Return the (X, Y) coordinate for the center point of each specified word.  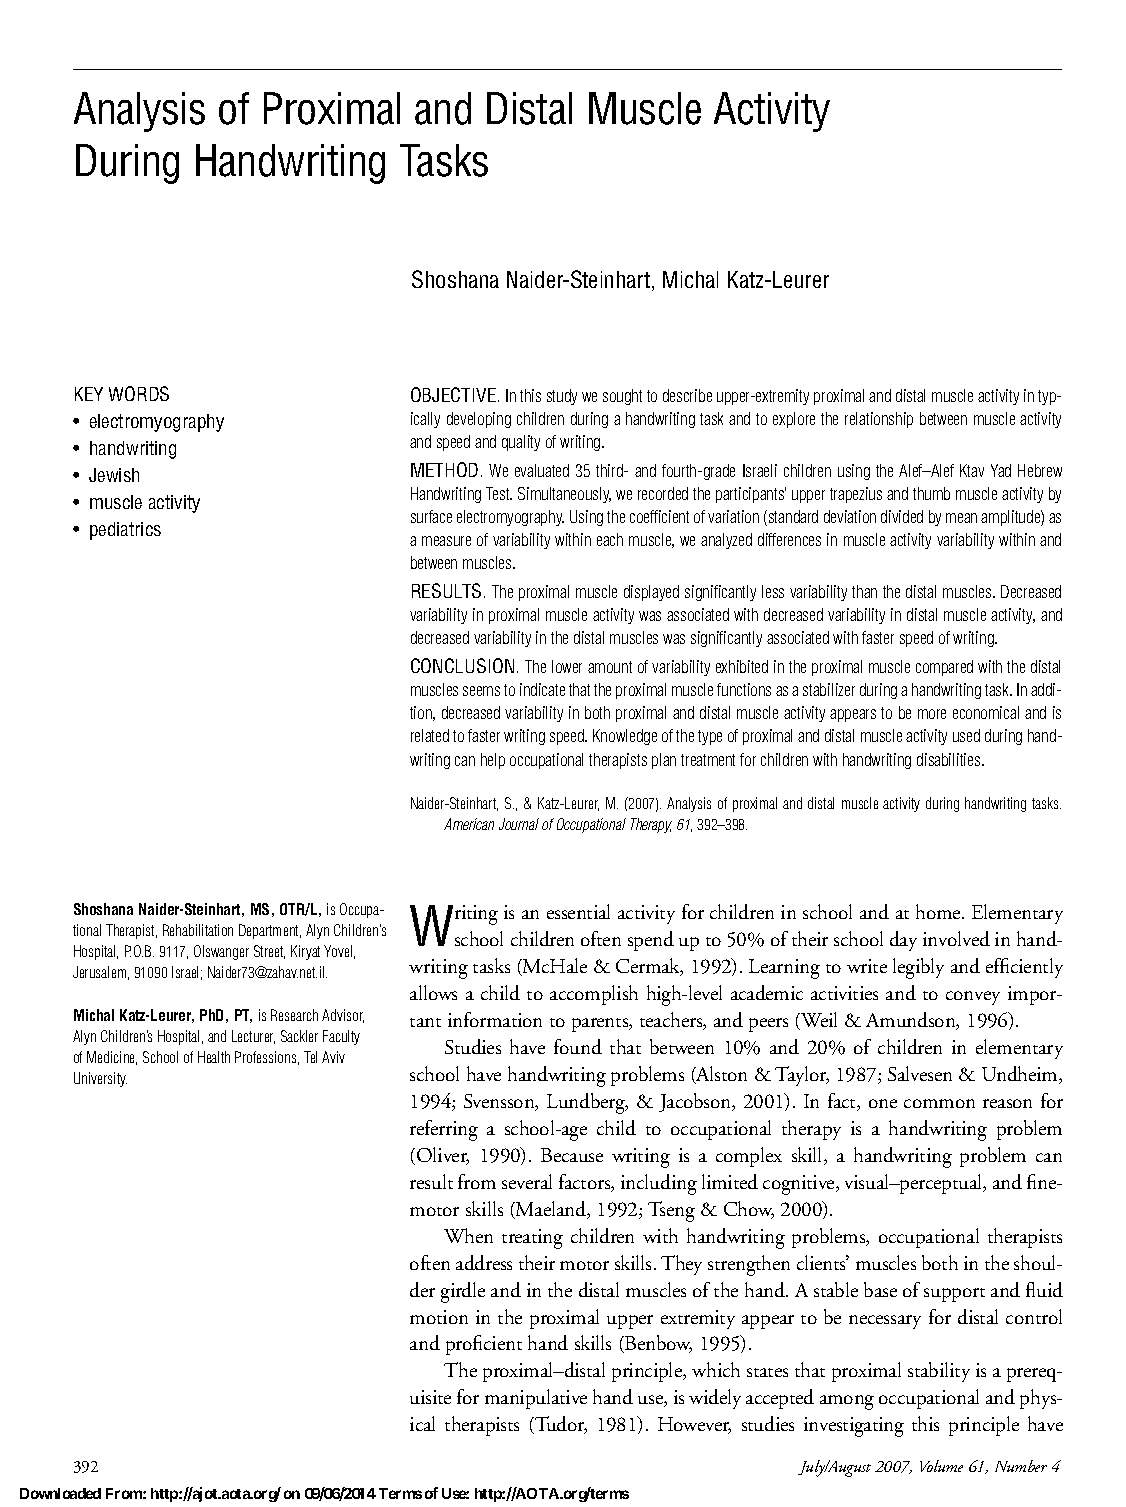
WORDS (139, 393)
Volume (941, 1466)
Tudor (560, 1425)
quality (521, 443)
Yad (1001, 470)
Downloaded (60, 1493)
